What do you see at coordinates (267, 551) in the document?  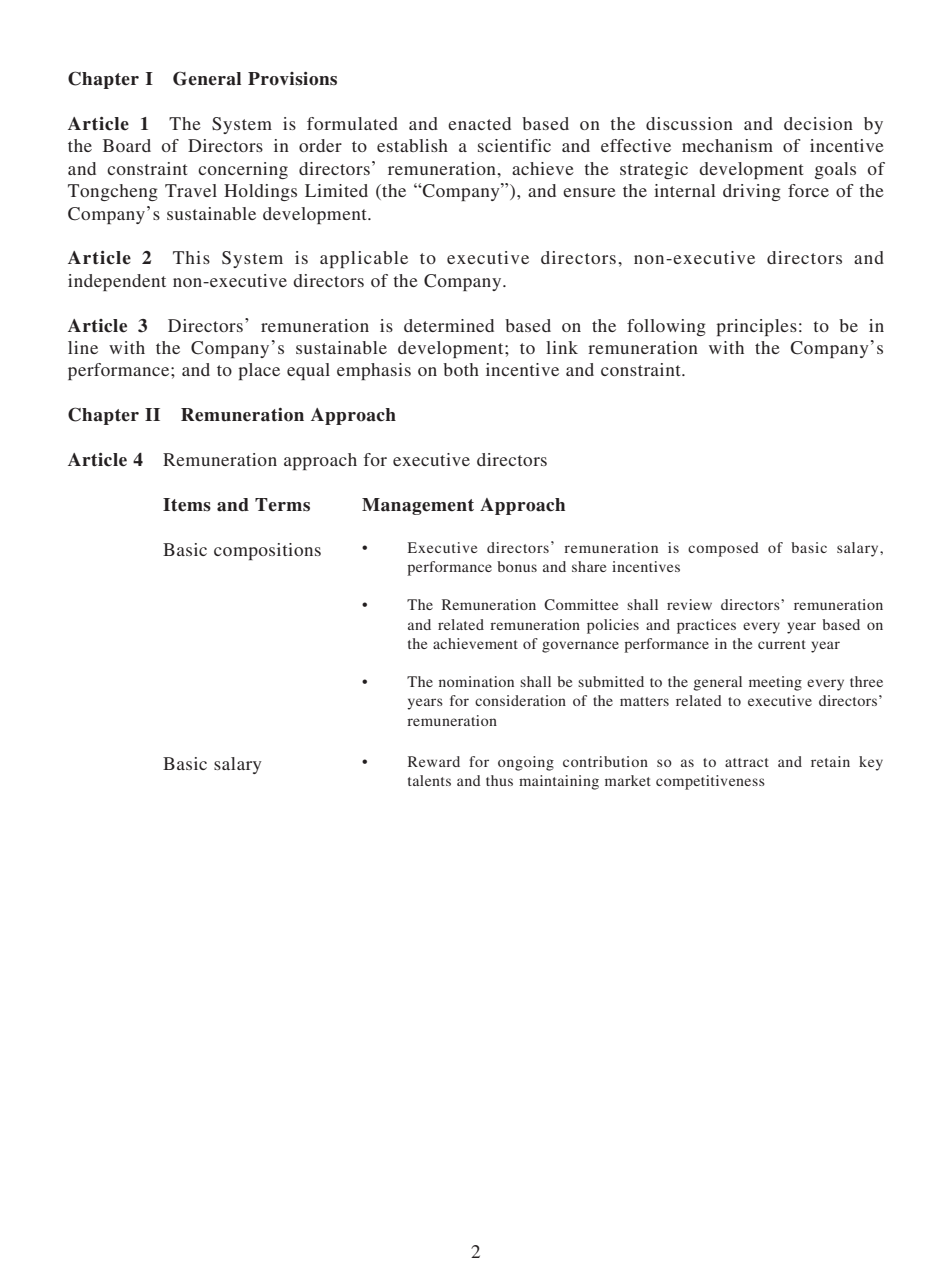 I see `compositions` at bounding box center [267, 551].
